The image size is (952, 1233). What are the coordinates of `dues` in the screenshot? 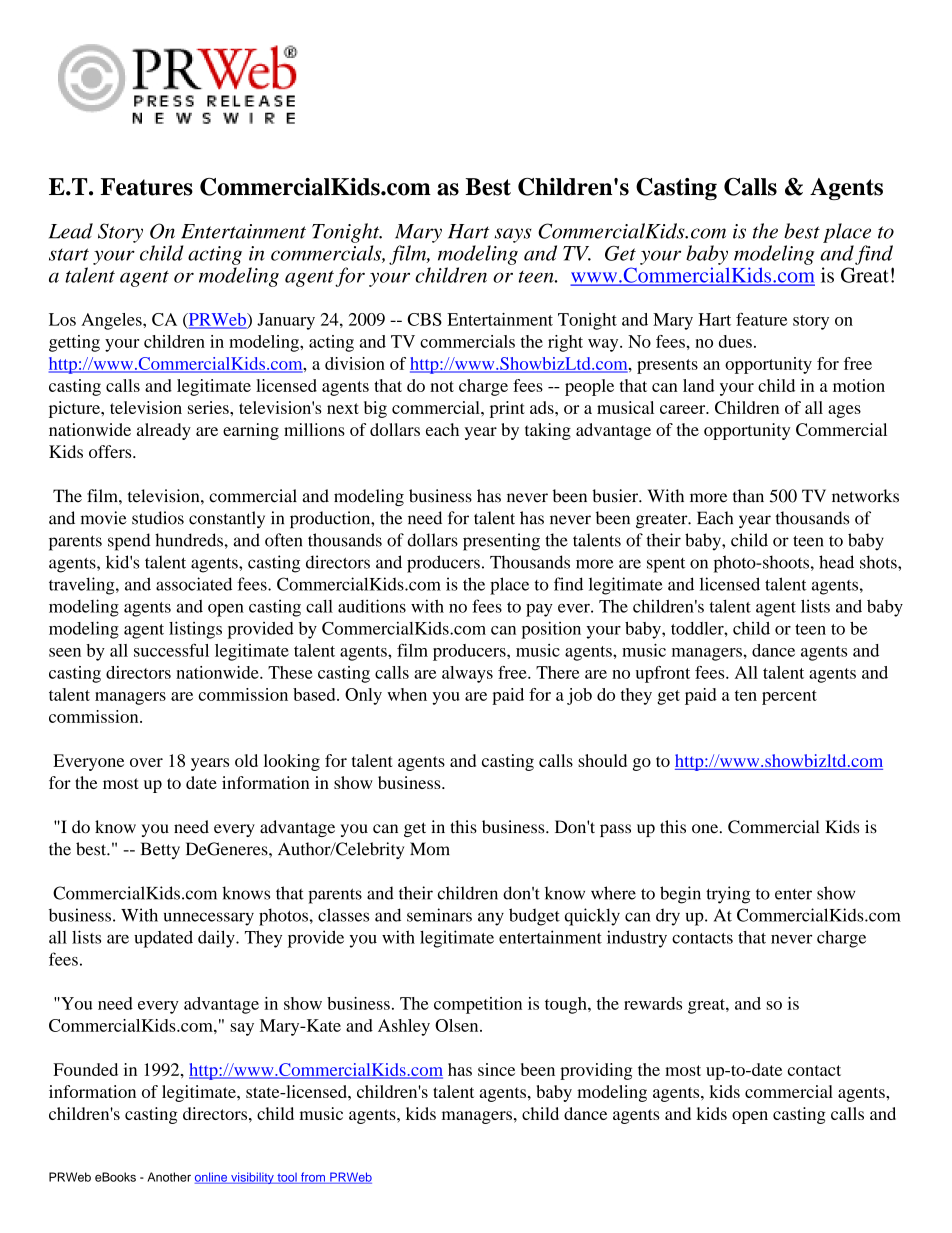 It's located at (735, 341).
